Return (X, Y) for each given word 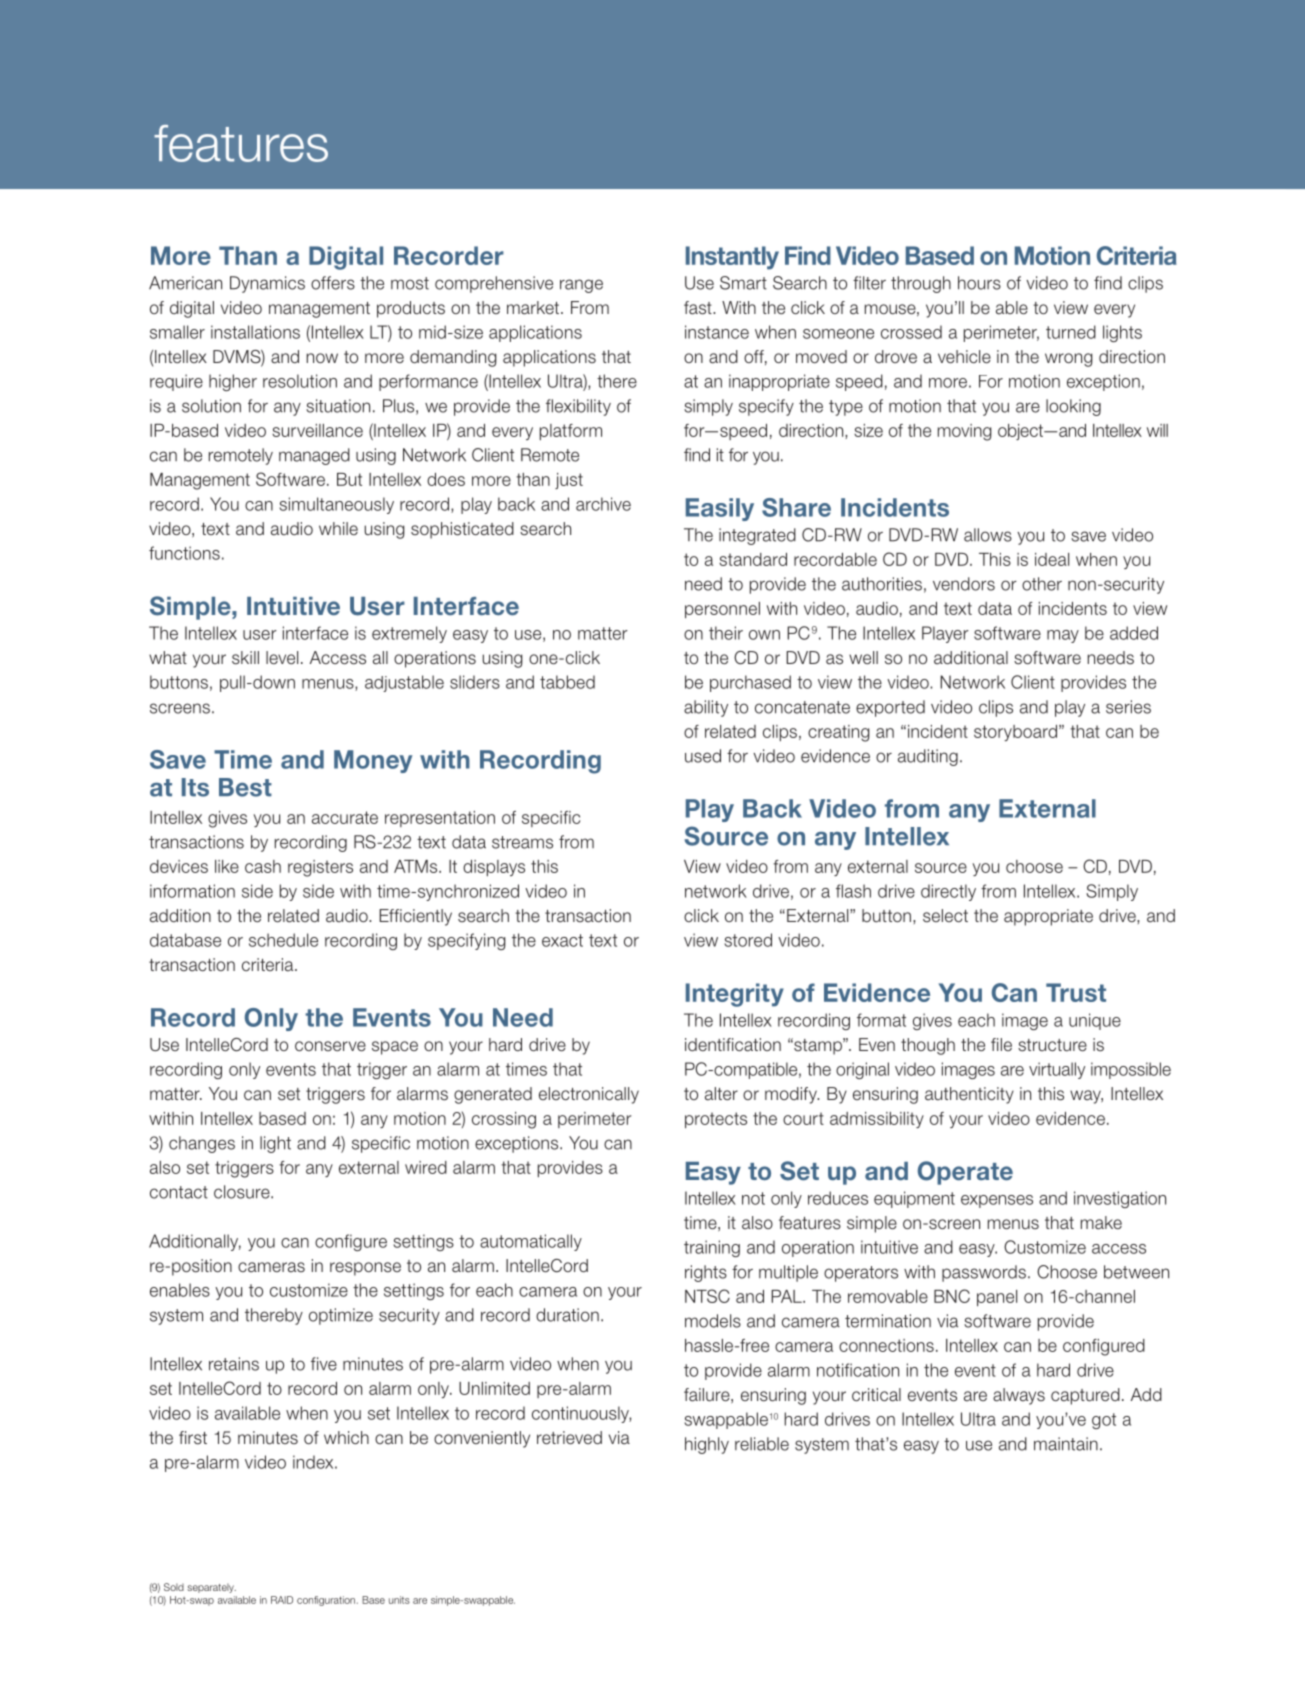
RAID (282, 1600)
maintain (1066, 1444)
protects (716, 1120)
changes (202, 1144)
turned (1071, 332)
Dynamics (267, 284)
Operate (965, 1173)
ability (706, 708)
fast (699, 308)
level (282, 657)
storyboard (1015, 733)
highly (707, 1445)
